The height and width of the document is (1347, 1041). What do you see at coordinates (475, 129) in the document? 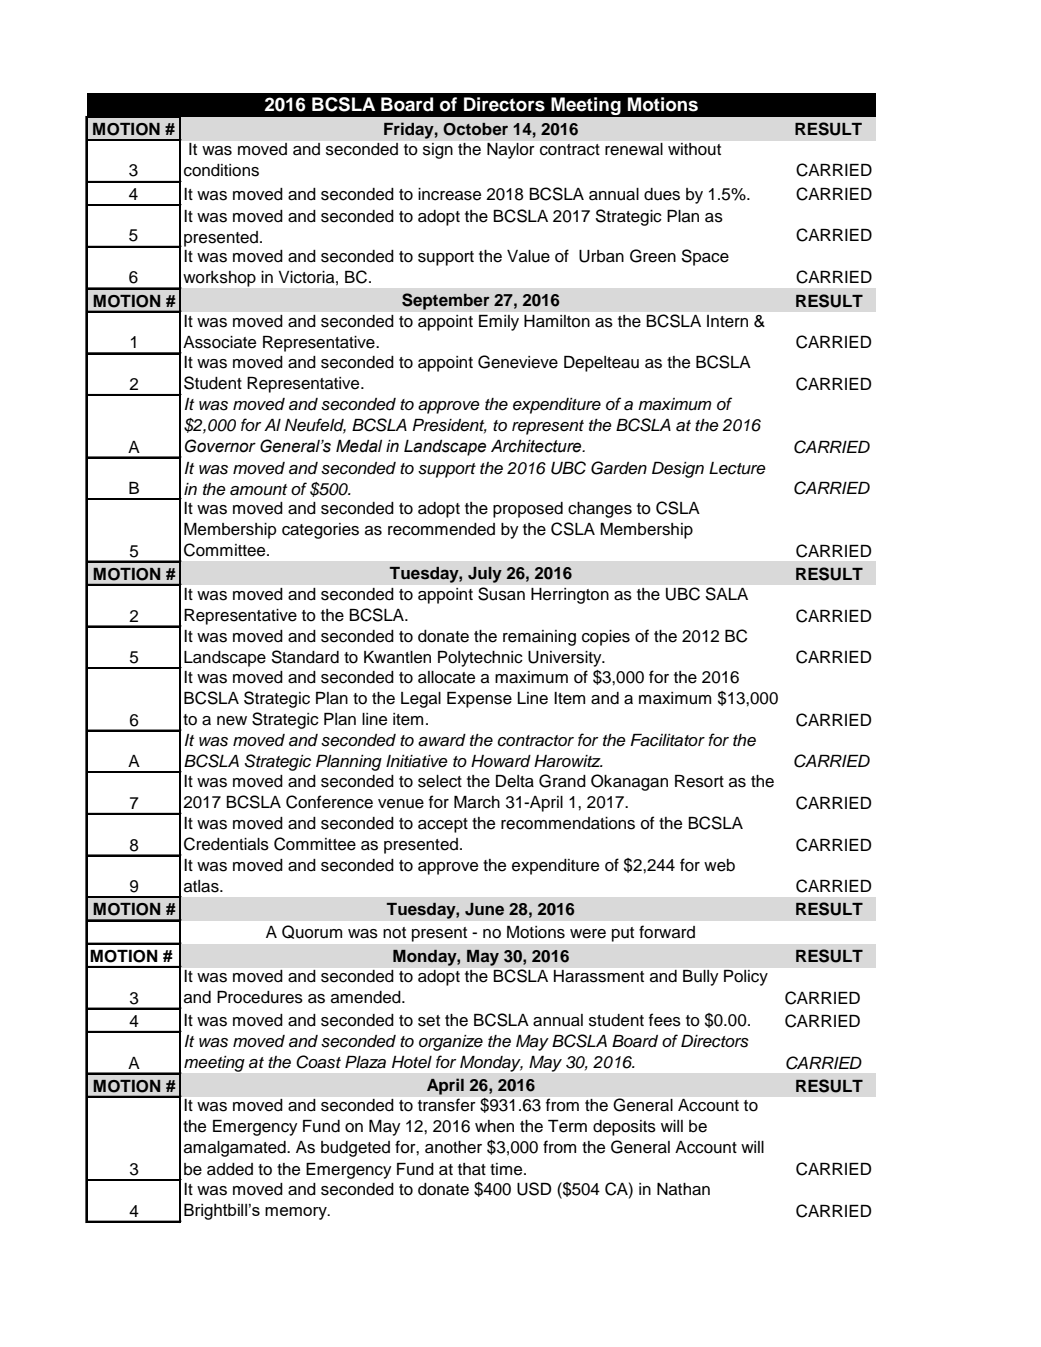
I see `October` at bounding box center [475, 129].
